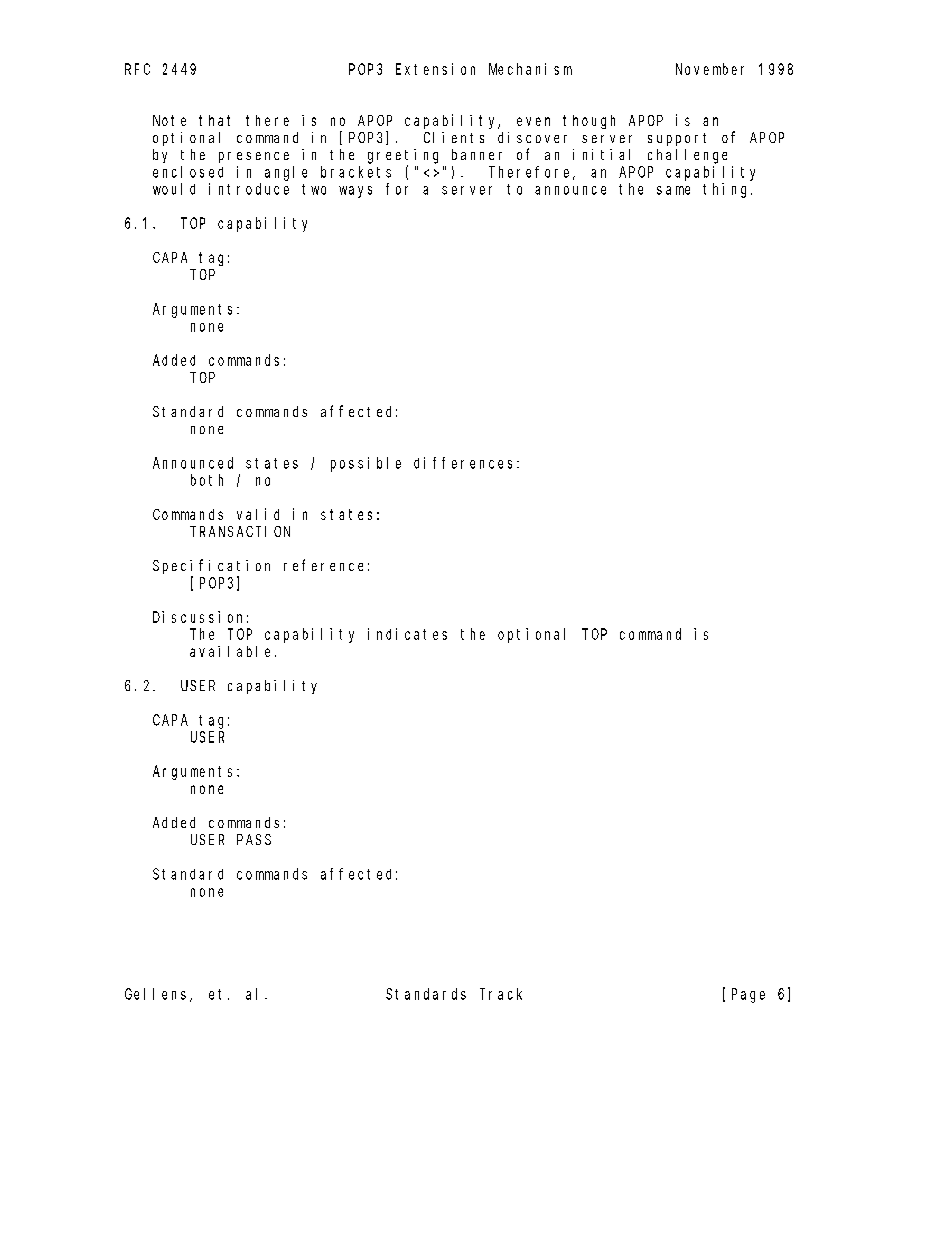 Image resolution: width=952 pixels, height=1233 pixels. What do you see at coordinates (466, 463) in the screenshot?
I see `differences` at bounding box center [466, 463].
